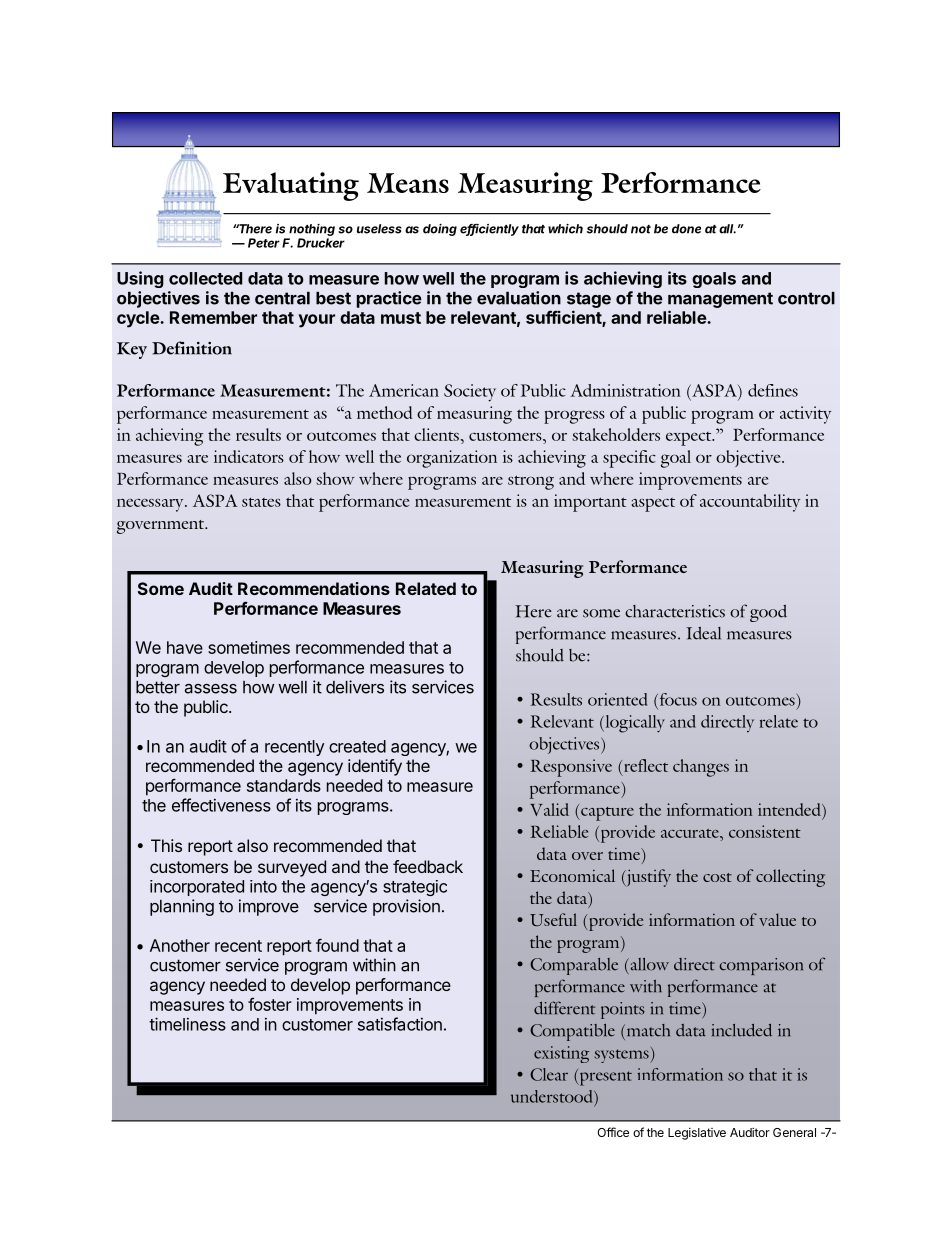 This page has height=1233, width=952. What do you see at coordinates (406, 907) in the page?
I see `provision` at bounding box center [406, 907].
